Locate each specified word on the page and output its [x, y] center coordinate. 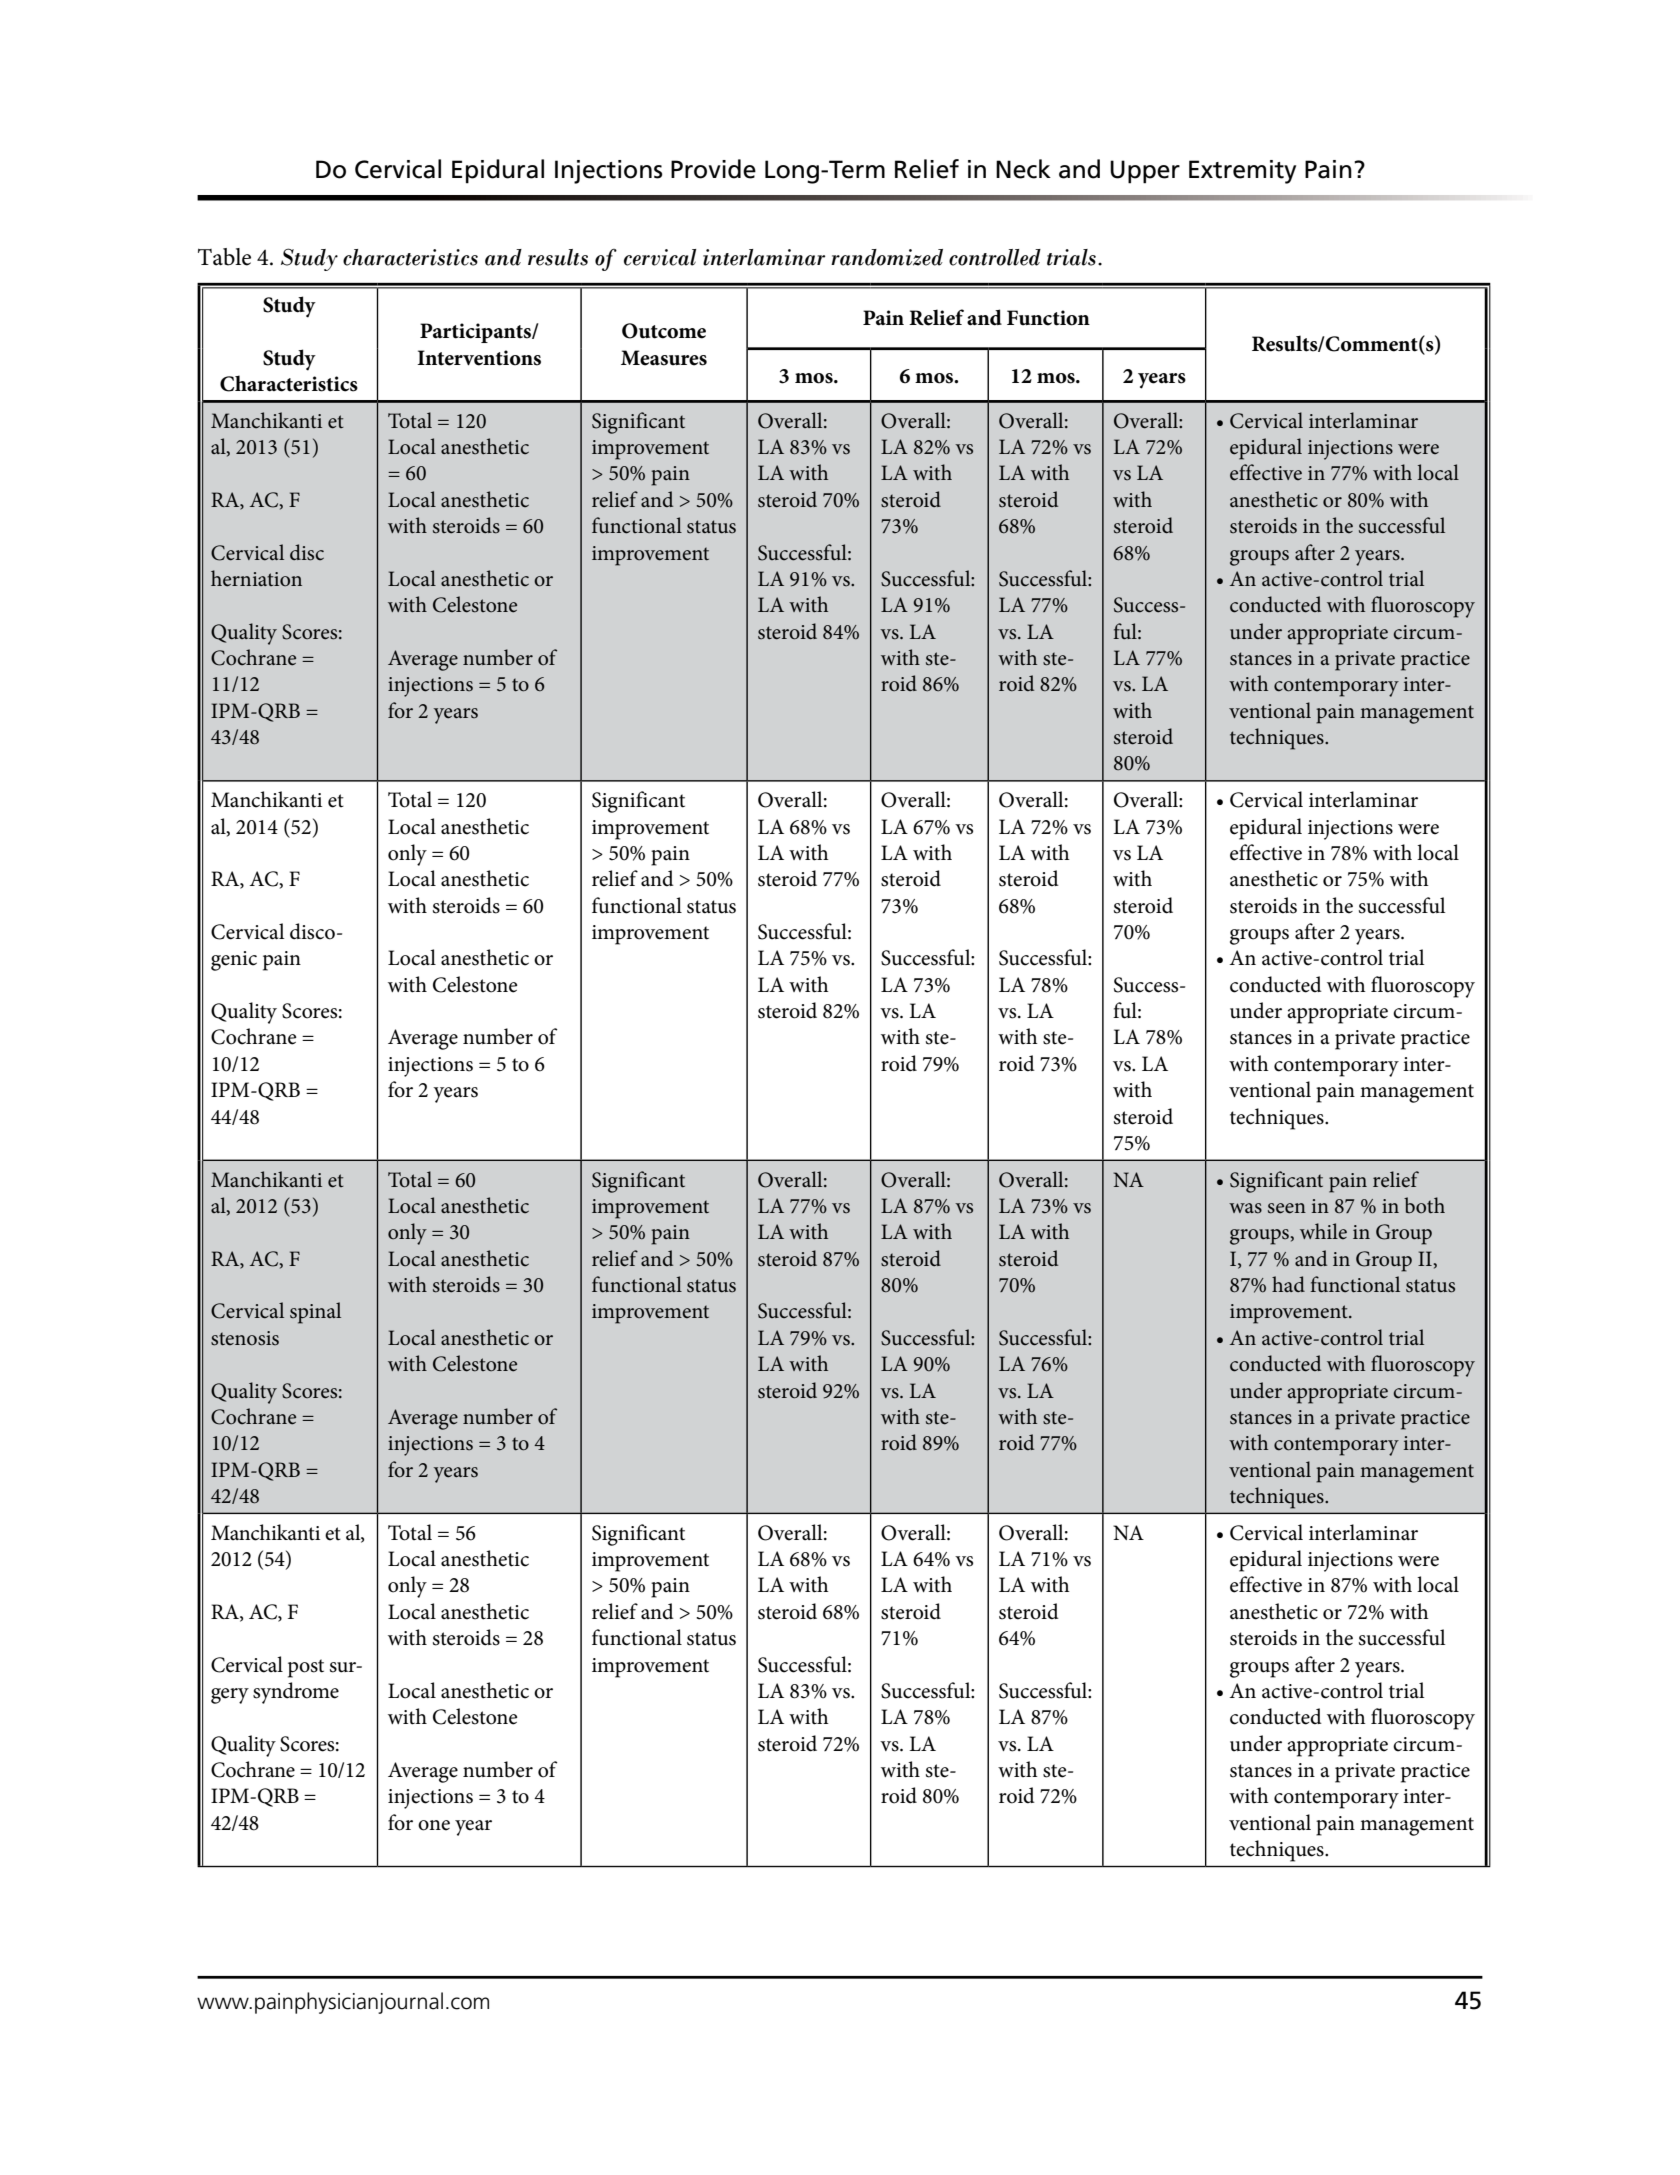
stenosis [245, 1338]
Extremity [1242, 172]
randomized [887, 257]
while [1323, 1231]
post [306, 1668]
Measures [664, 358]
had [1288, 1284]
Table [224, 257]
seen [1287, 1208]
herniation [256, 578]
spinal [315, 1313]
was [1245, 1208]
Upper [1145, 172]
